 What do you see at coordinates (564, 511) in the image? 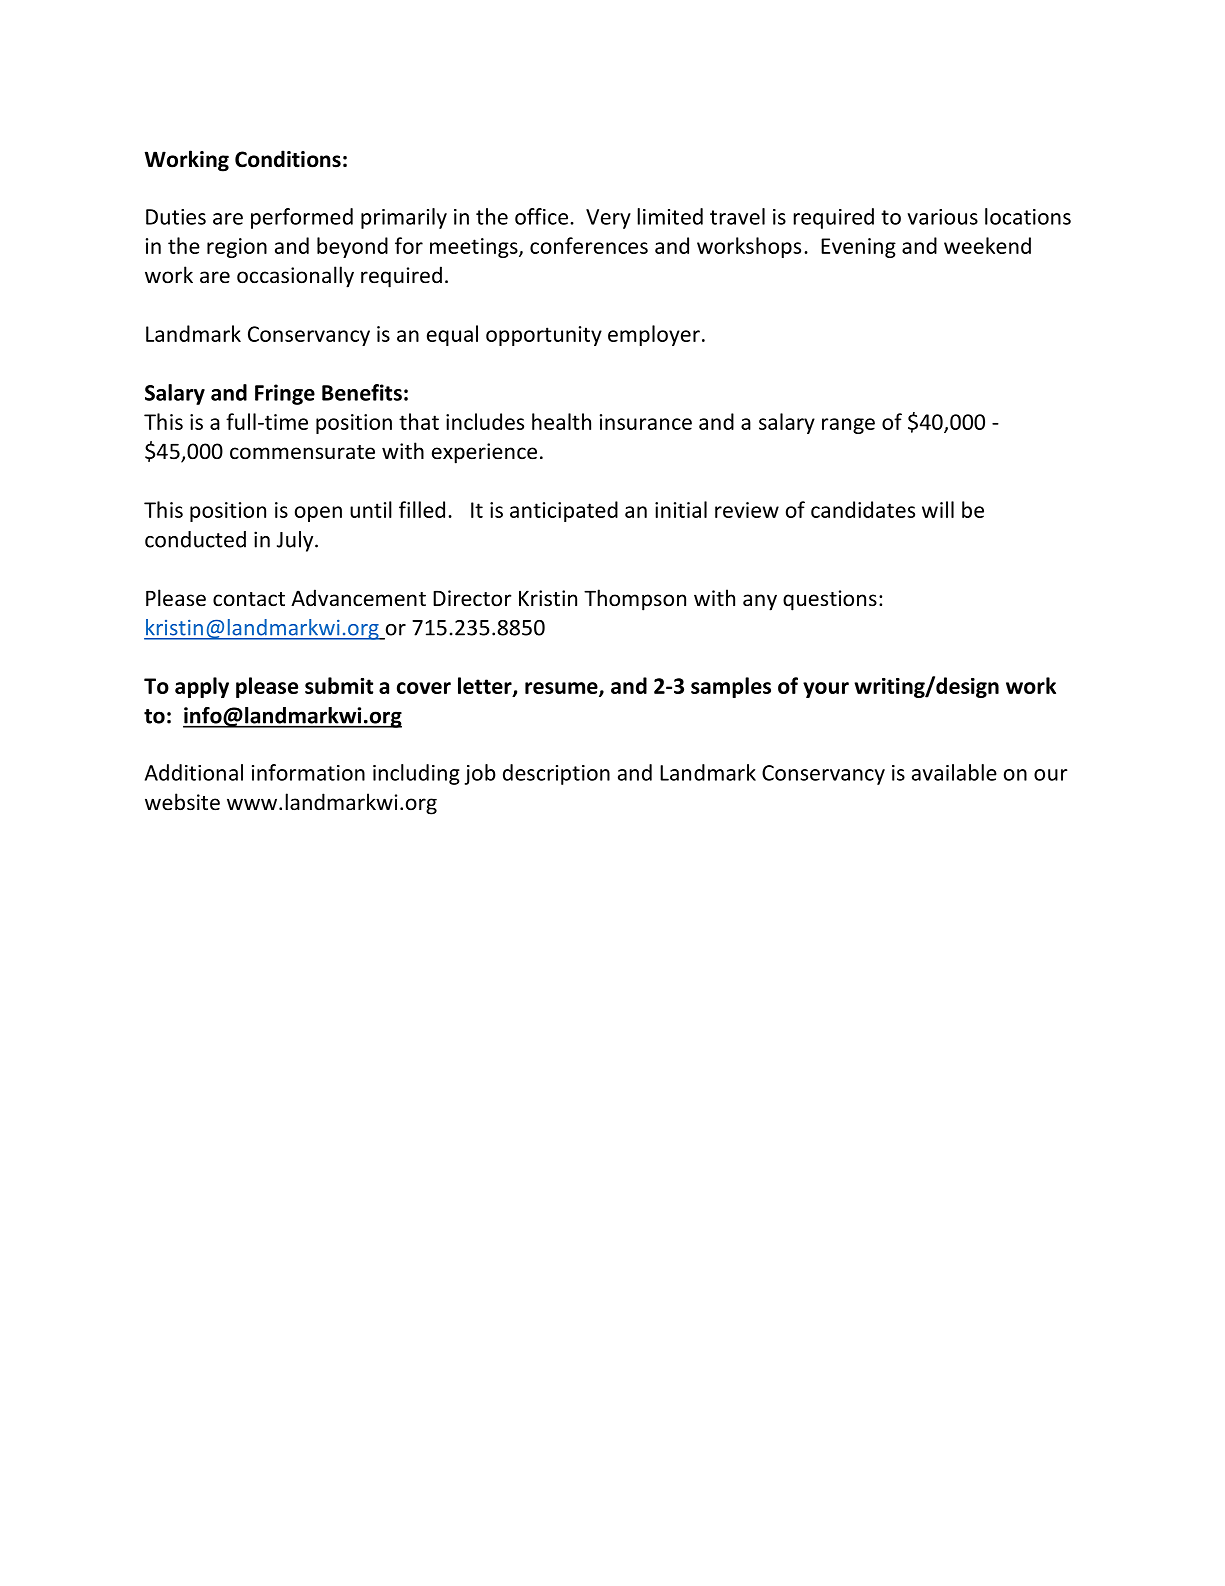
I see `anticipated` at bounding box center [564, 511].
